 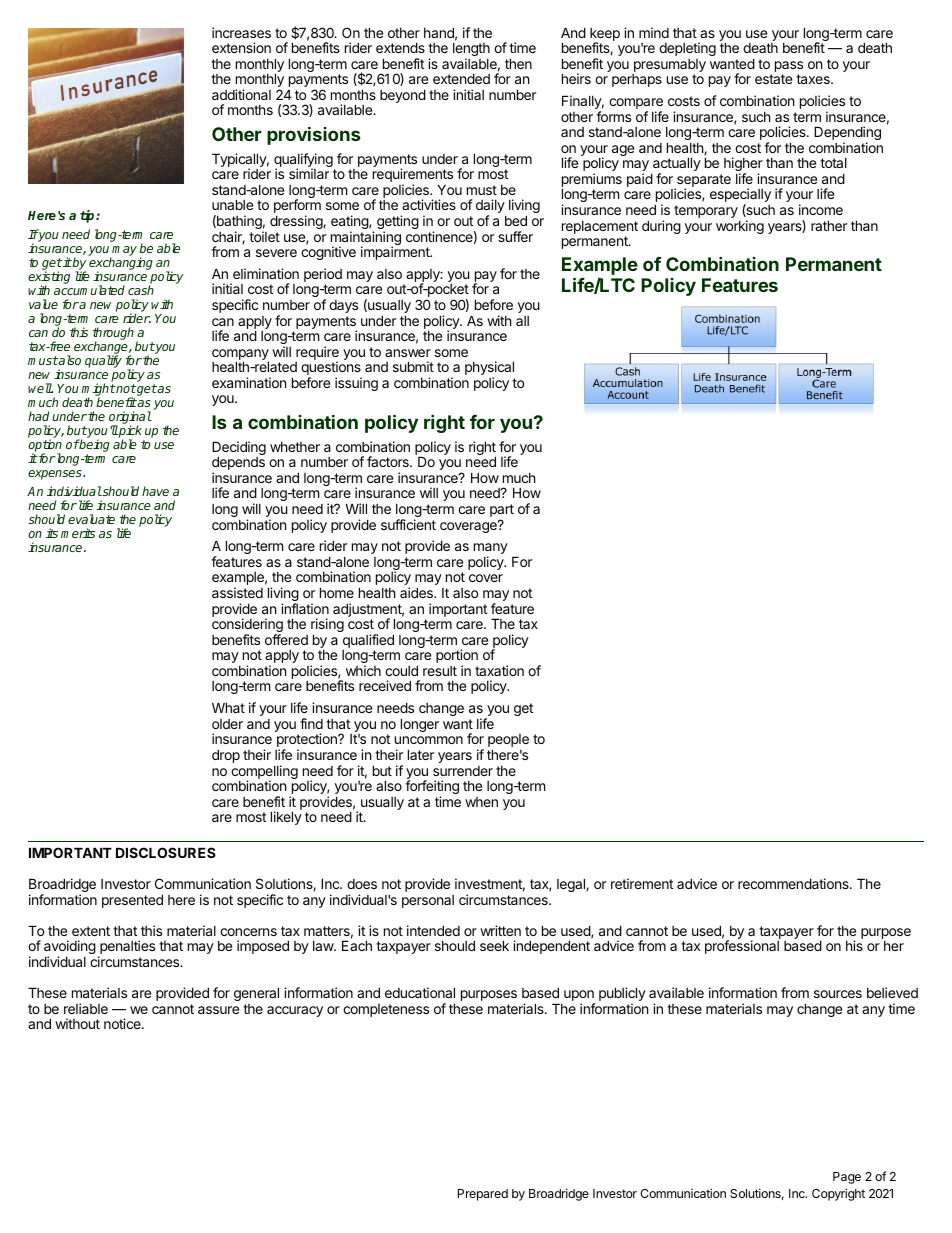 I want to click on extended, so click(x=461, y=78).
